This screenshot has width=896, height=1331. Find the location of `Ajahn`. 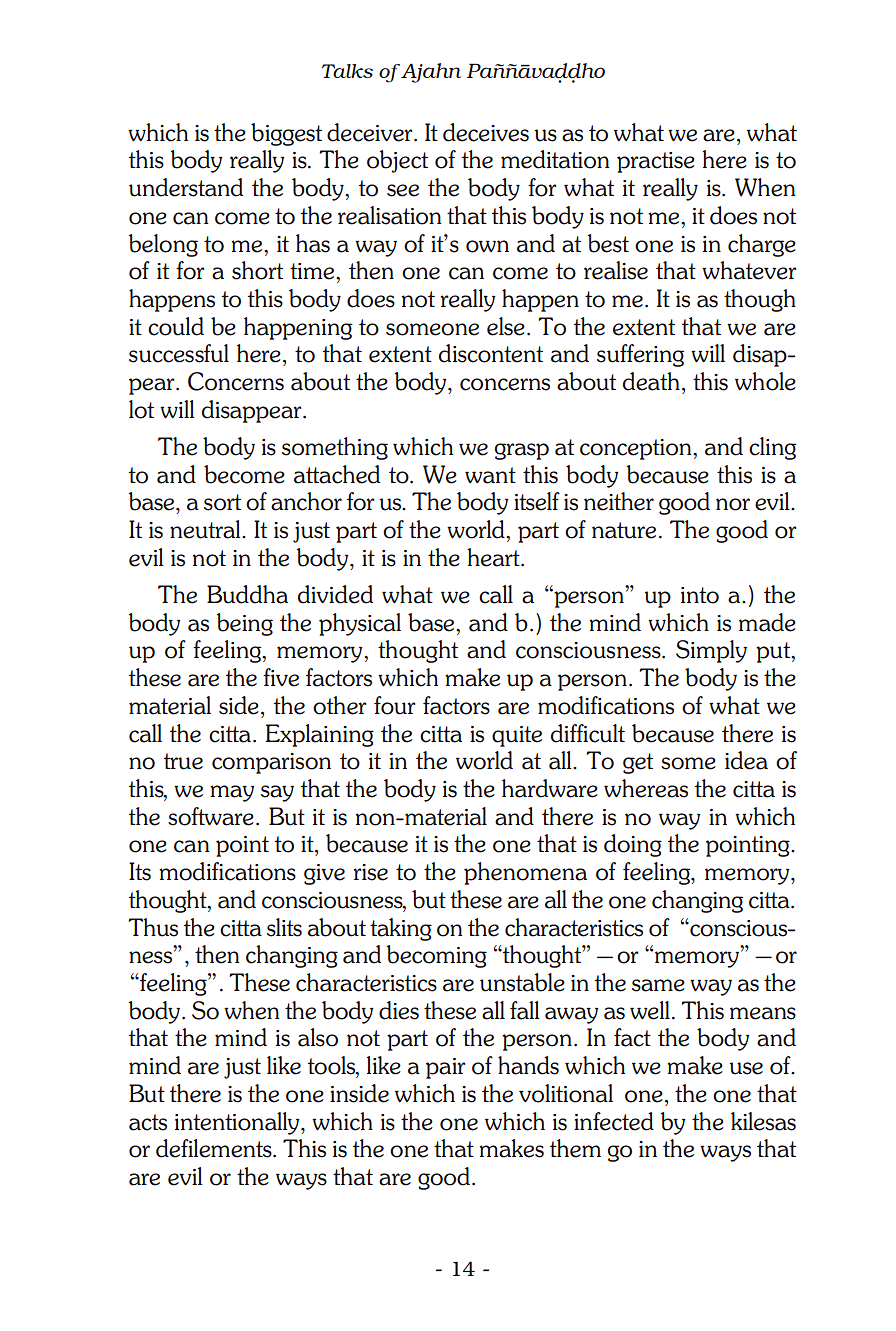

Ajahn is located at coordinates (430, 73).
